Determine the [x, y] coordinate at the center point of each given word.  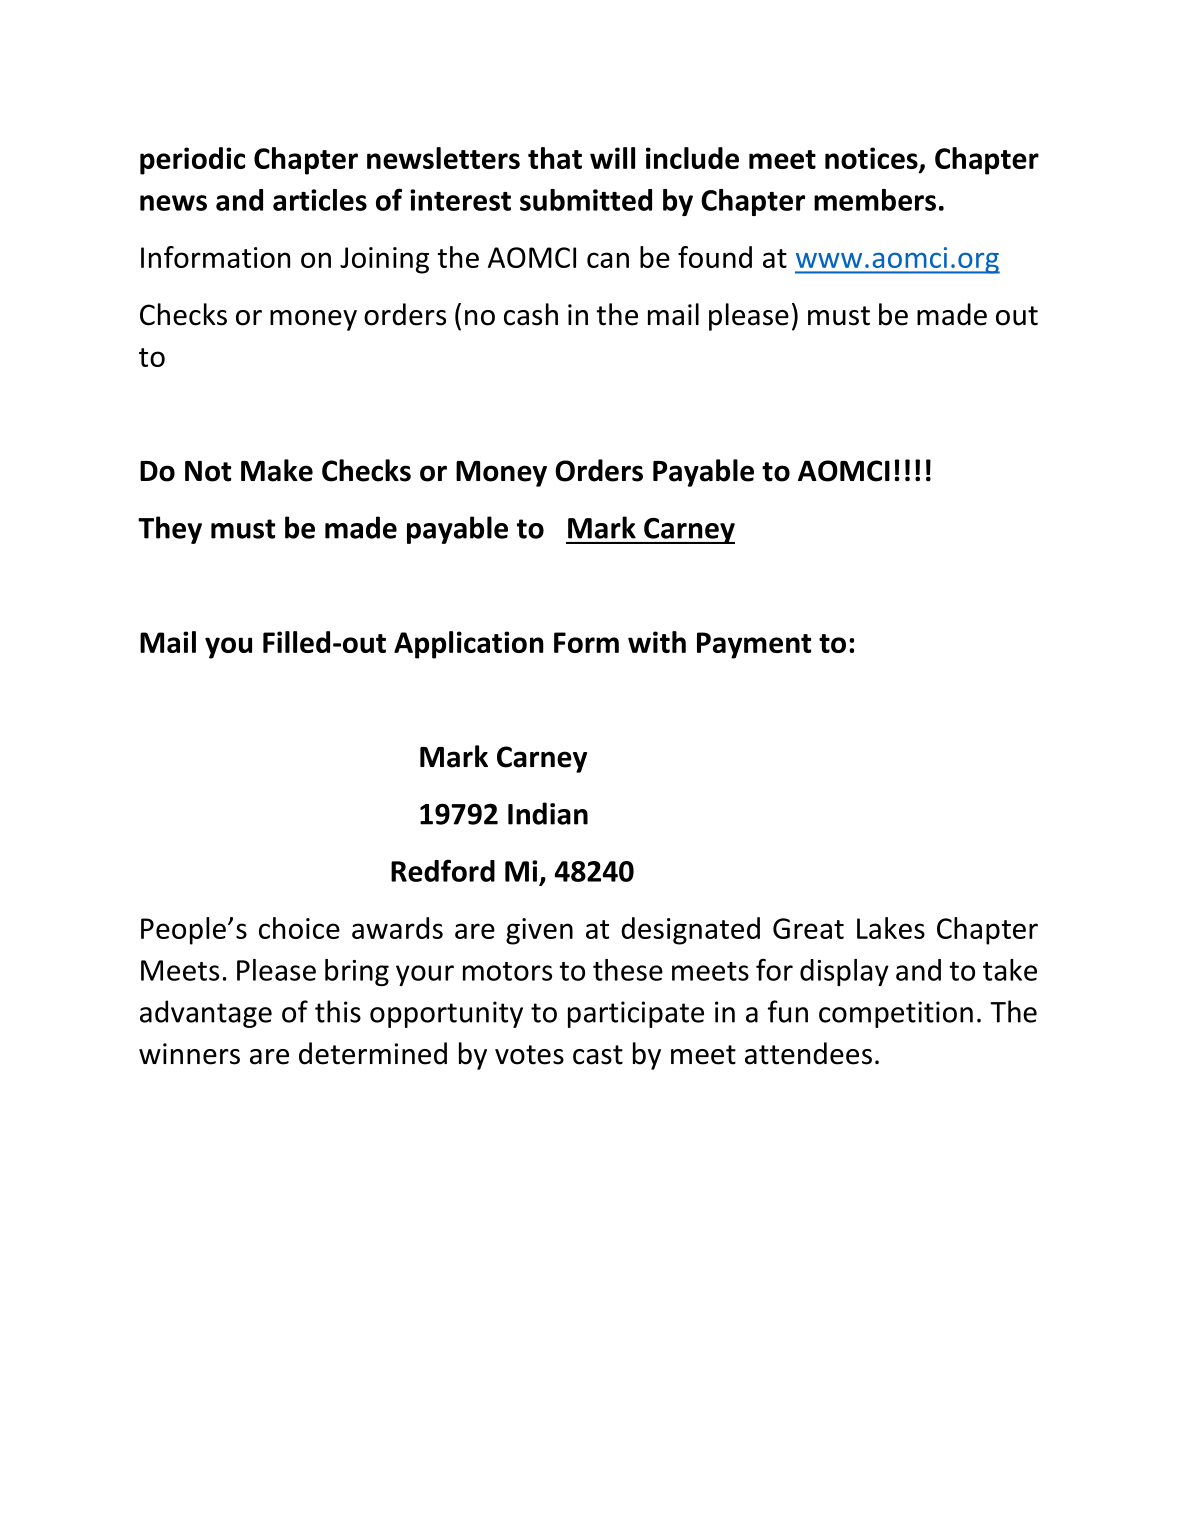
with [657, 642]
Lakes [891, 928]
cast [598, 1055]
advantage [206, 1014]
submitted [586, 200]
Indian [548, 813]
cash [531, 314]
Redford [443, 870]
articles [320, 200]
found [715, 257]
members [875, 200]
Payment [754, 645]
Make [277, 470]
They [170, 530]
